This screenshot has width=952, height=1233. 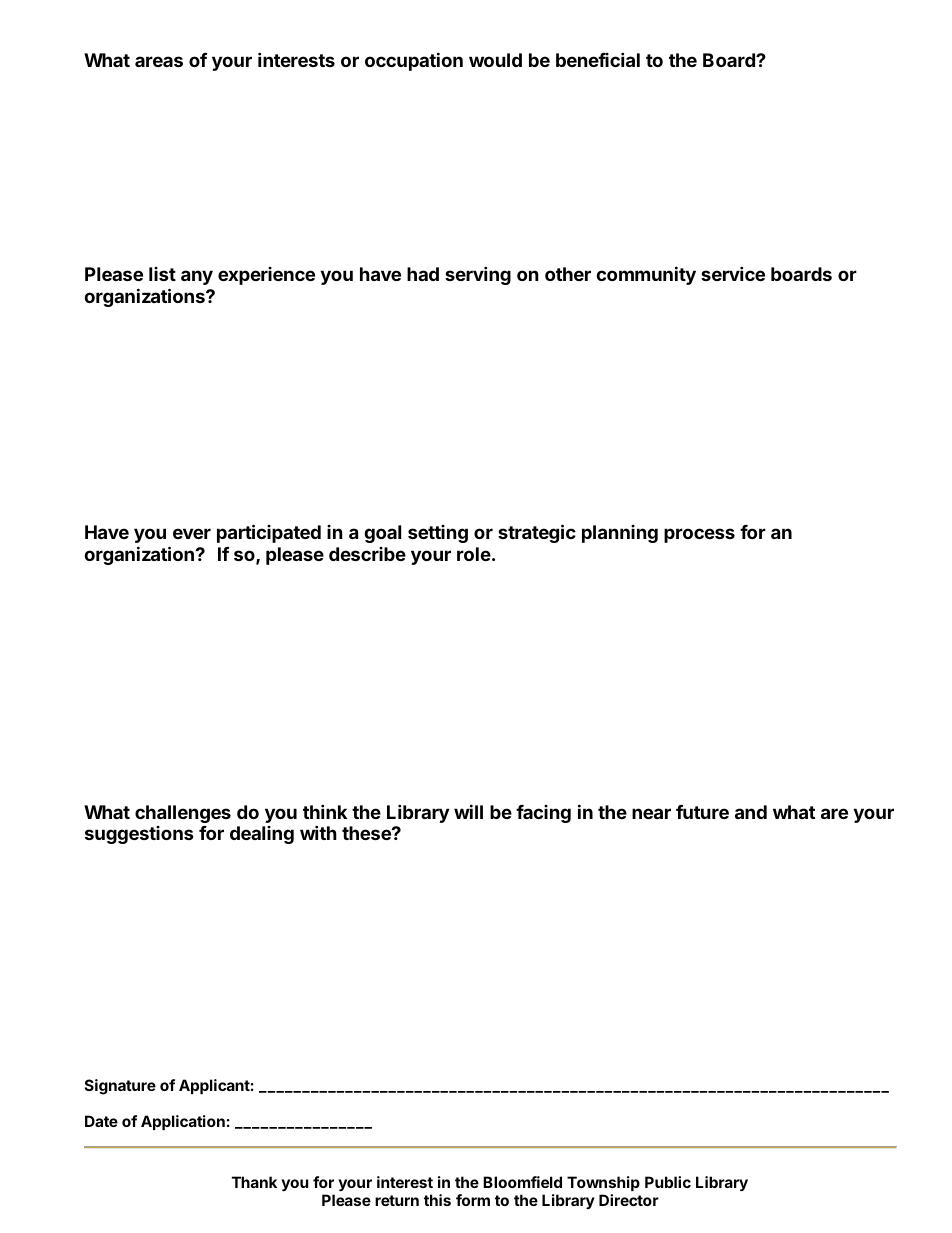 I want to click on areas, so click(x=159, y=61).
